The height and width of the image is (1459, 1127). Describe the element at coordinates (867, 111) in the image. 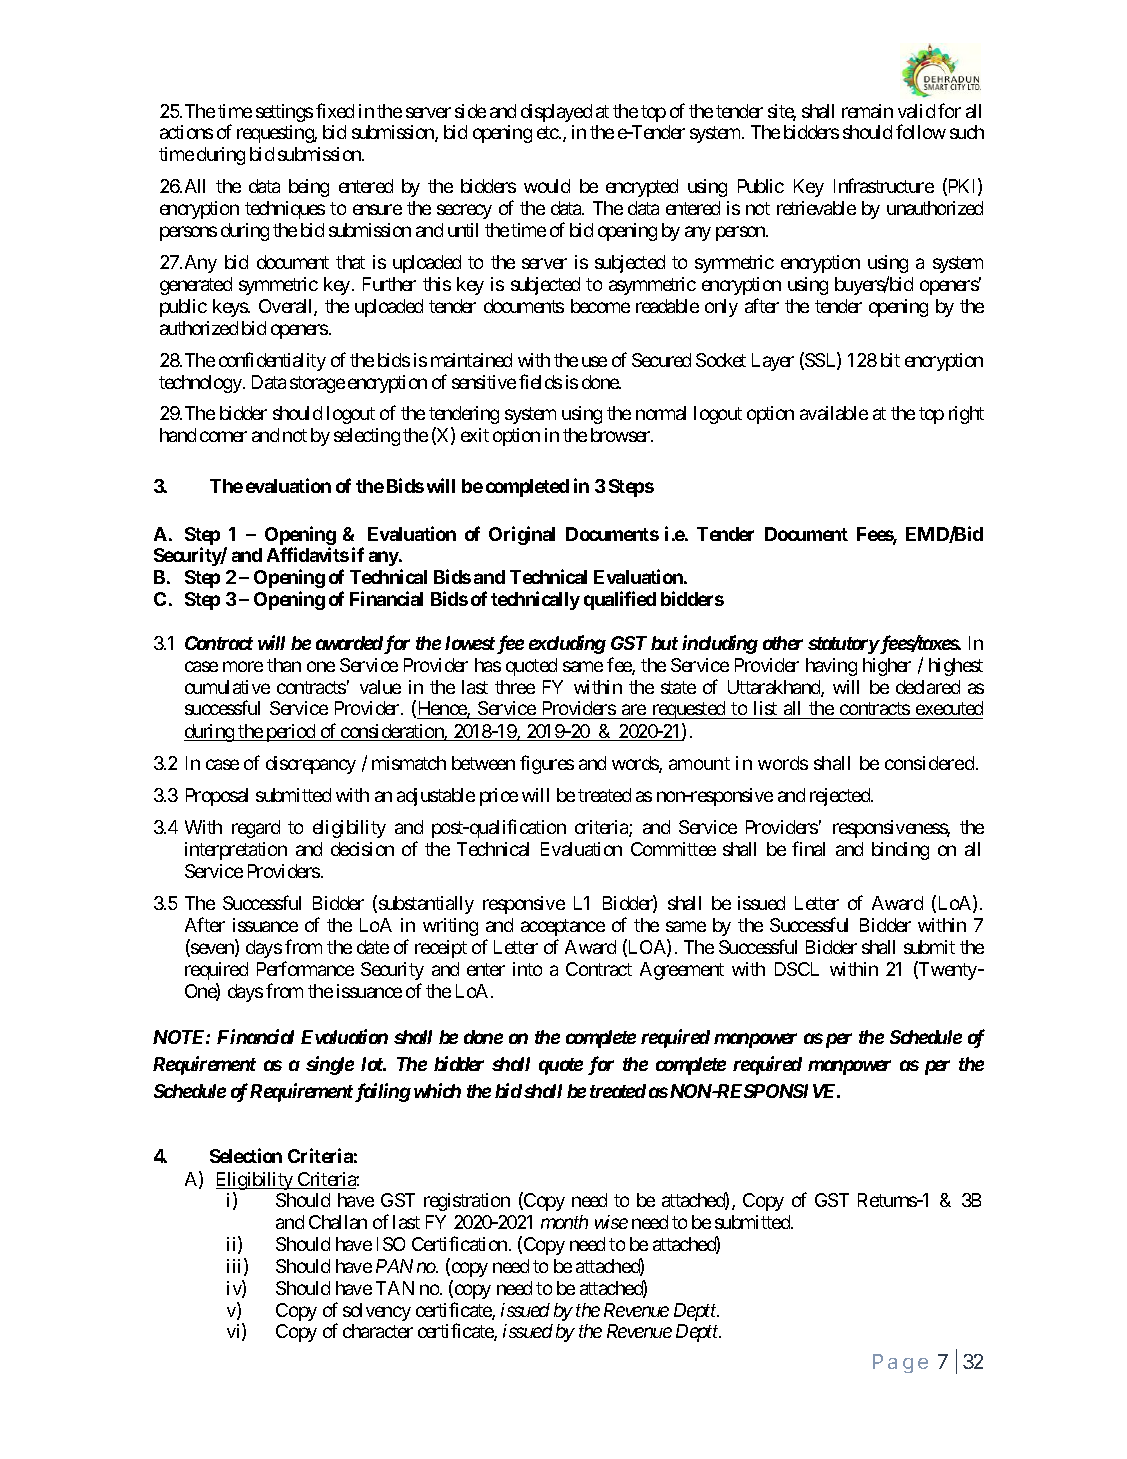

I see `remain` at that location.
